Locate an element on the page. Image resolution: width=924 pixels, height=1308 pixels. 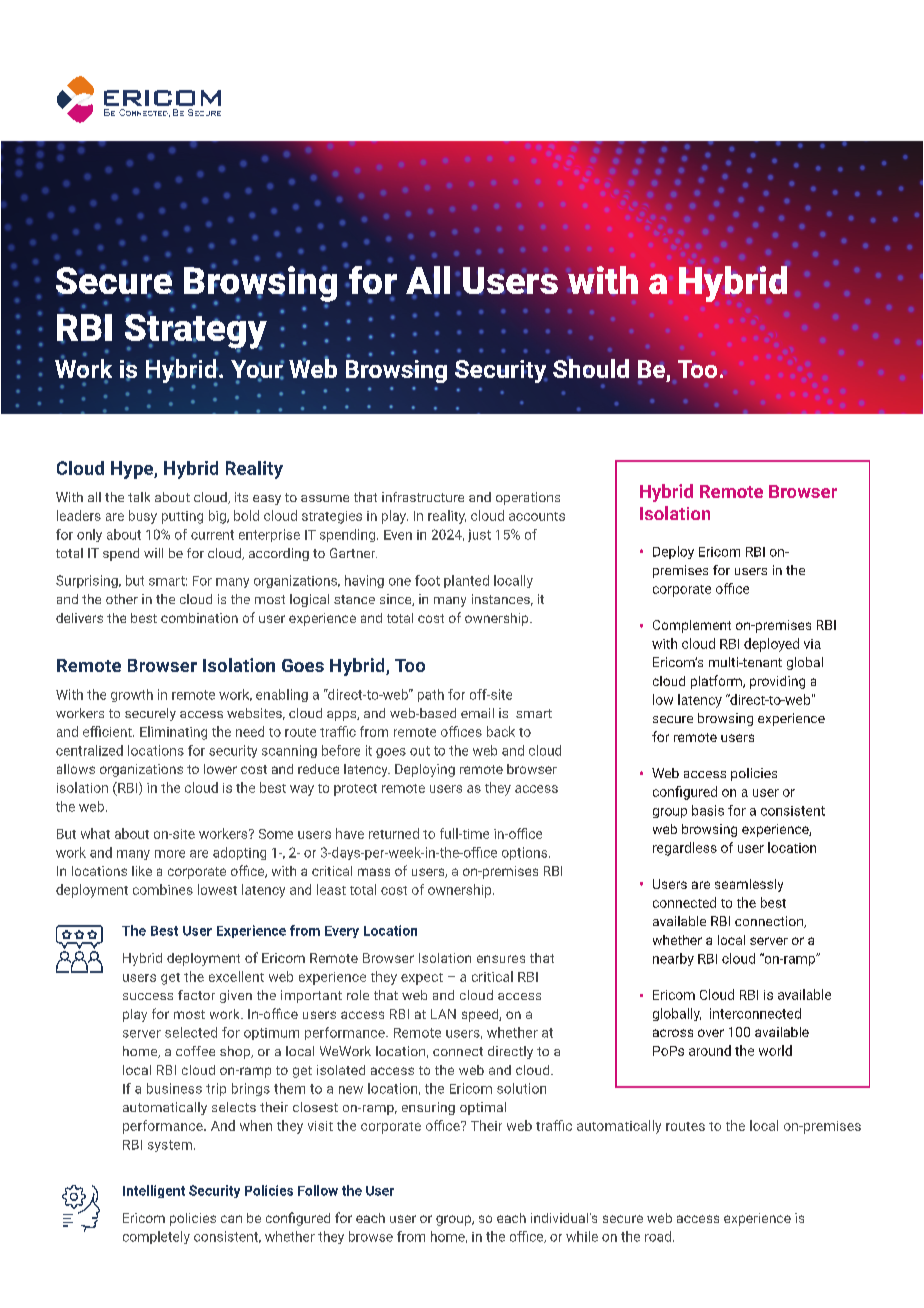
Intelligent is located at coordinates (154, 1191).
